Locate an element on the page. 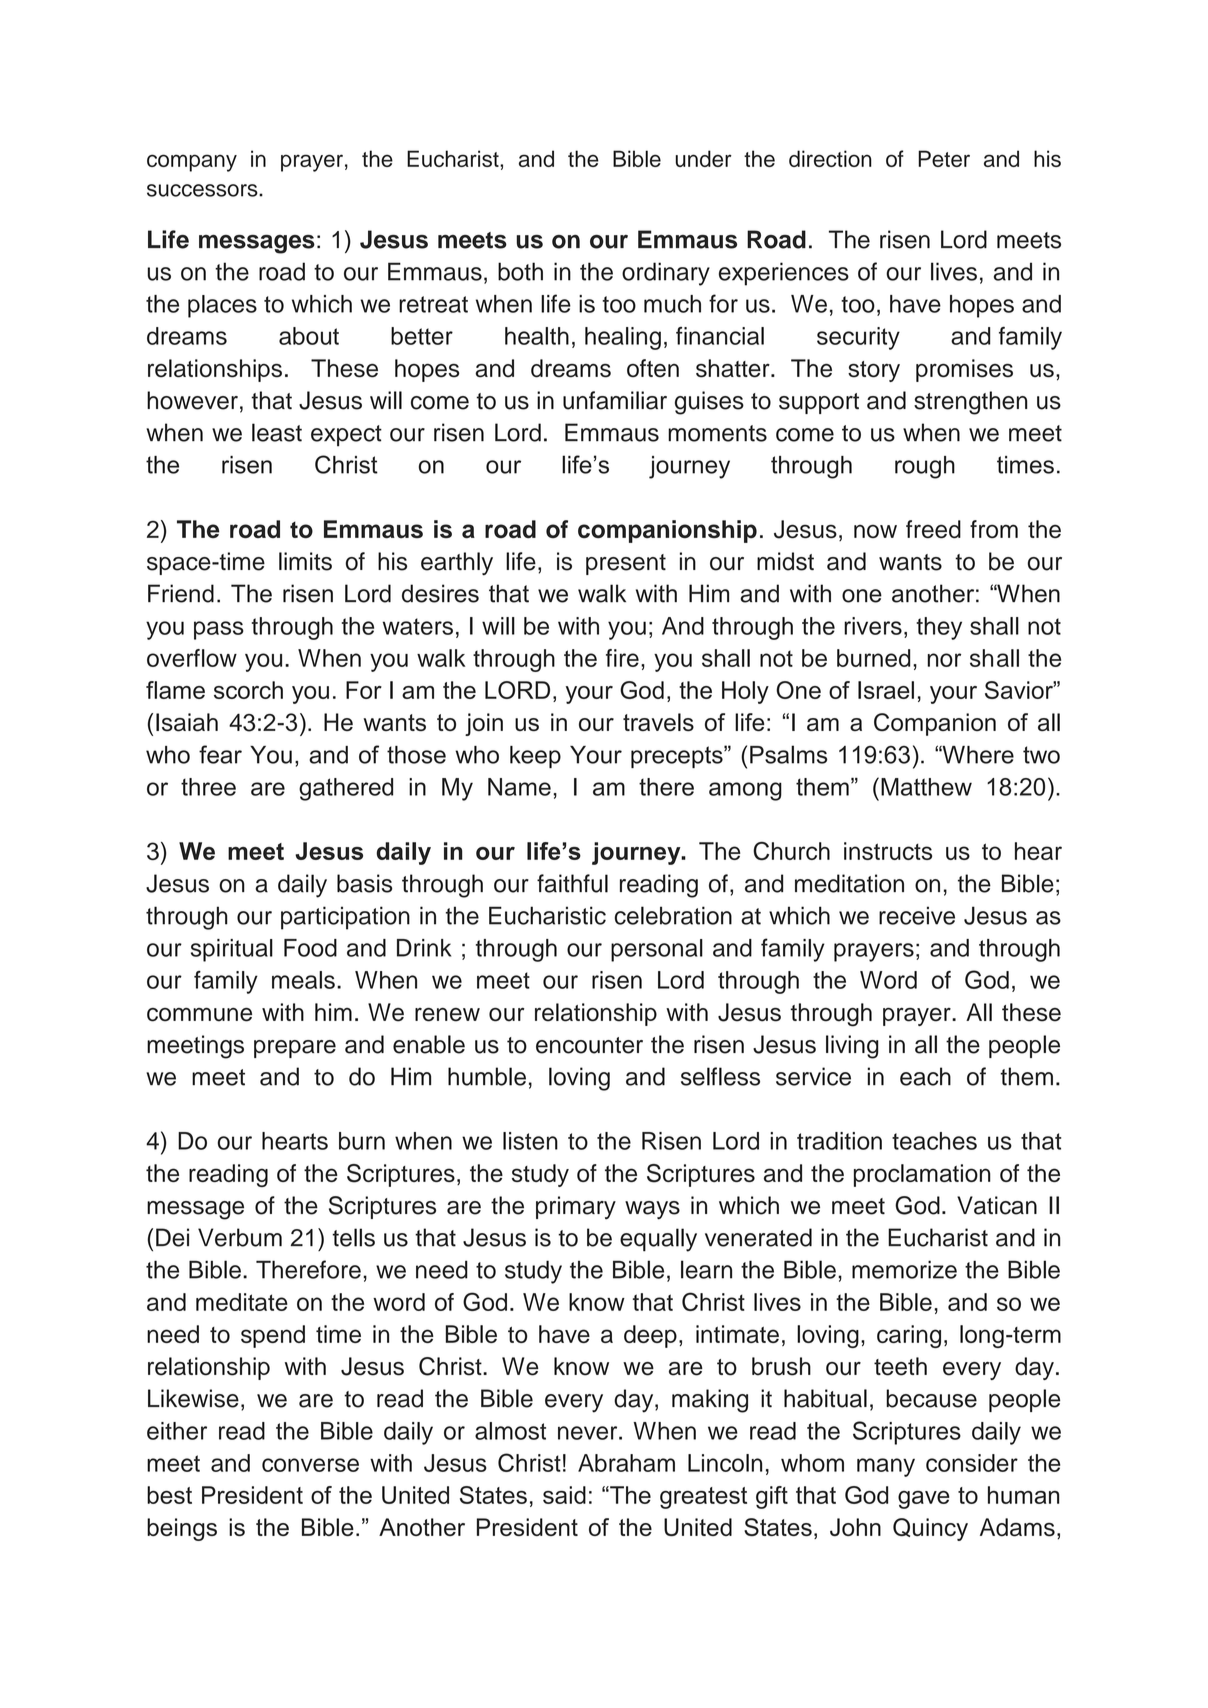 This document has width=1208, height=1708. successors is located at coordinates (203, 190).
